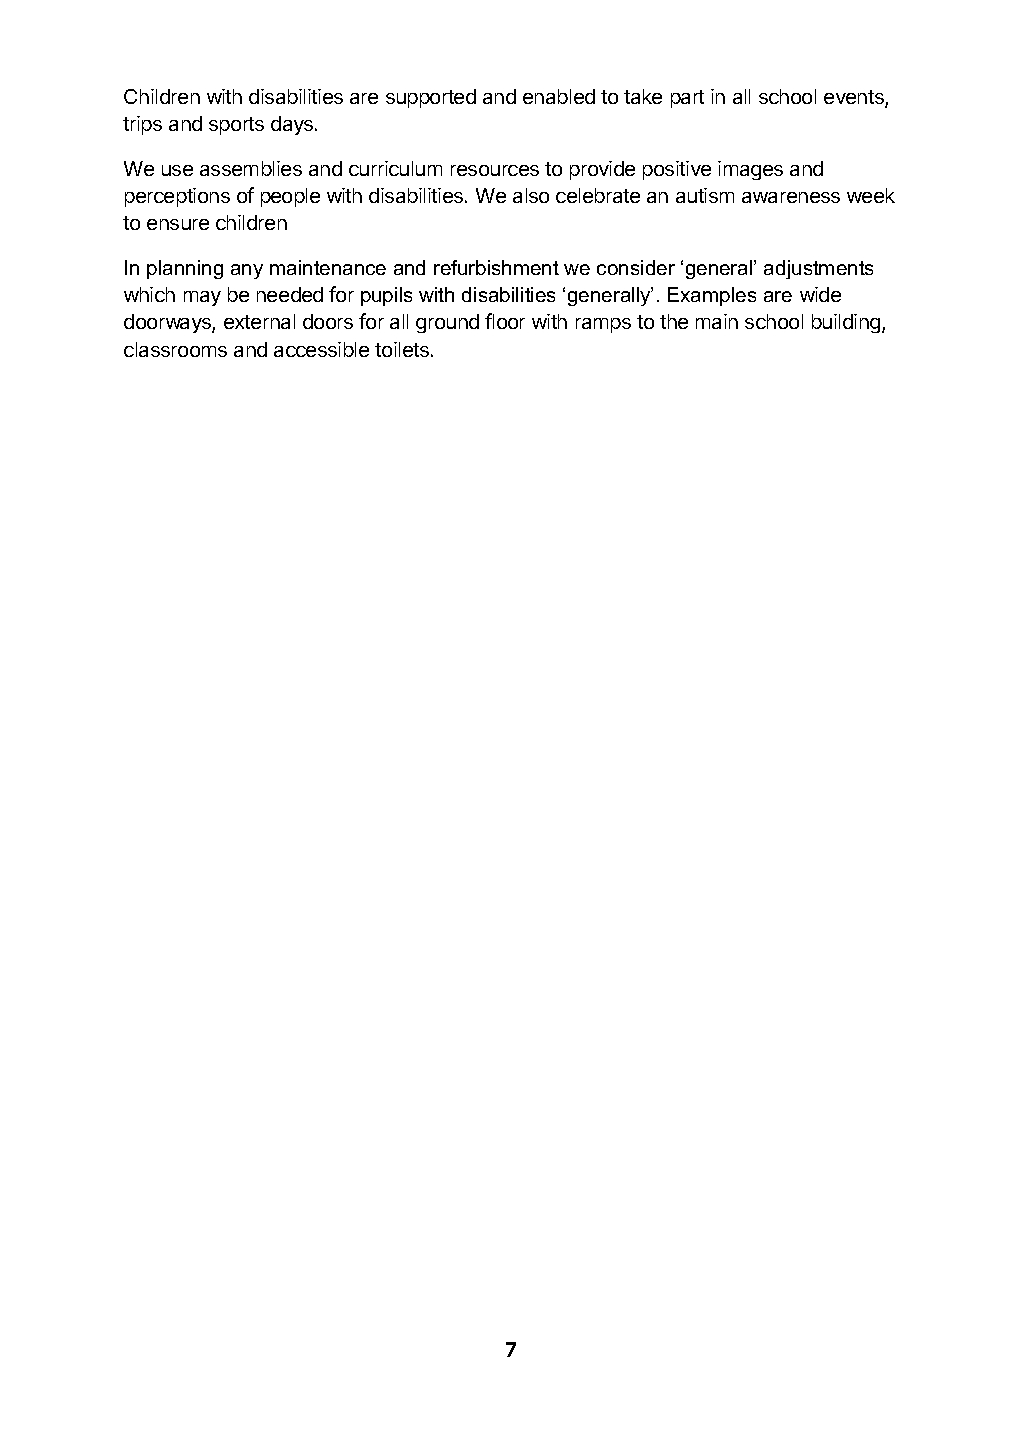 The image size is (1023, 1446). Describe the element at coordinates (496, 267) in the screenshot. I see `refurbishment` at that location.
